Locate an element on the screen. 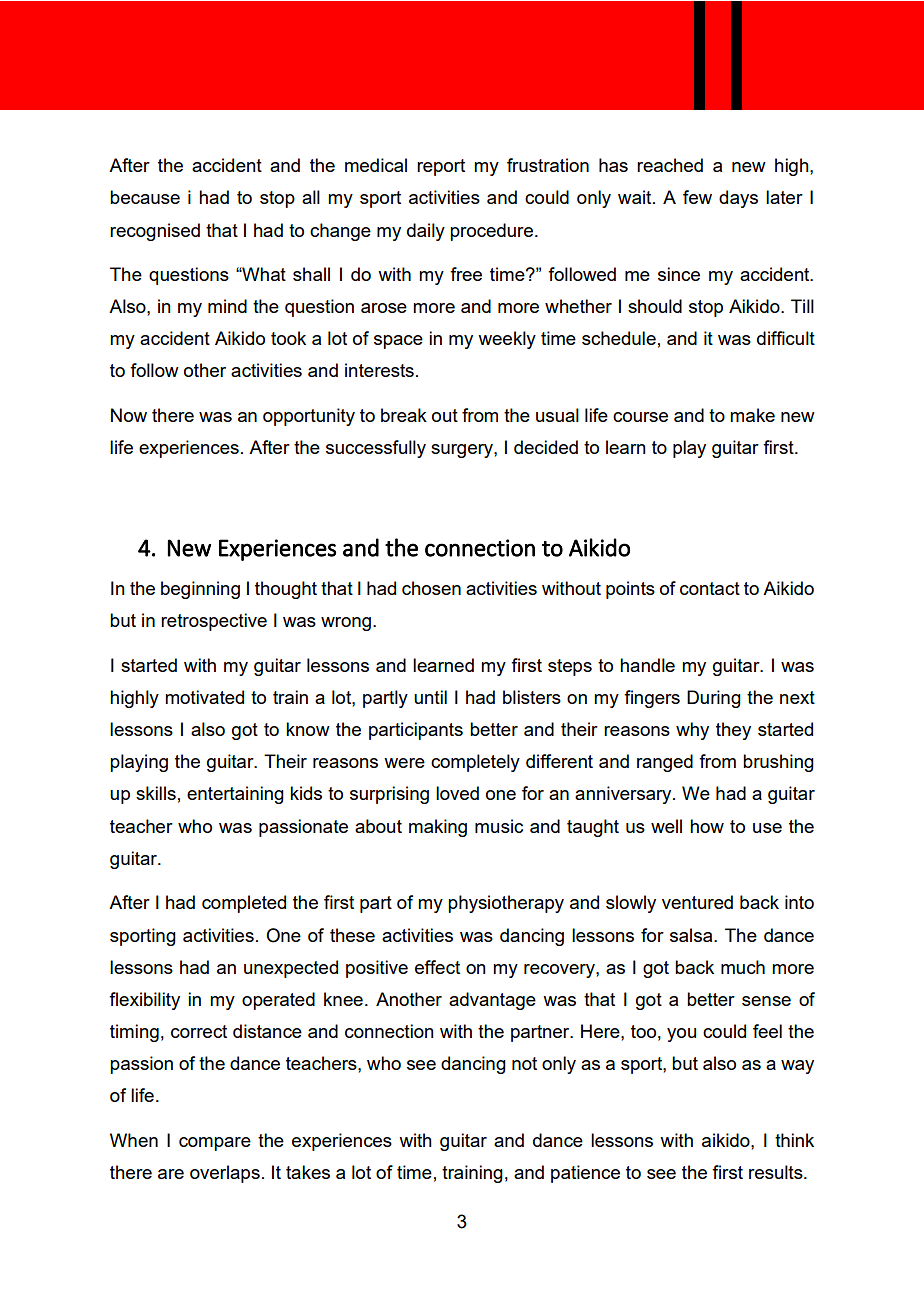 Image resolution: width=924 pixels, height=1308 pixels. compare is located at coordinates (215, 1144).
